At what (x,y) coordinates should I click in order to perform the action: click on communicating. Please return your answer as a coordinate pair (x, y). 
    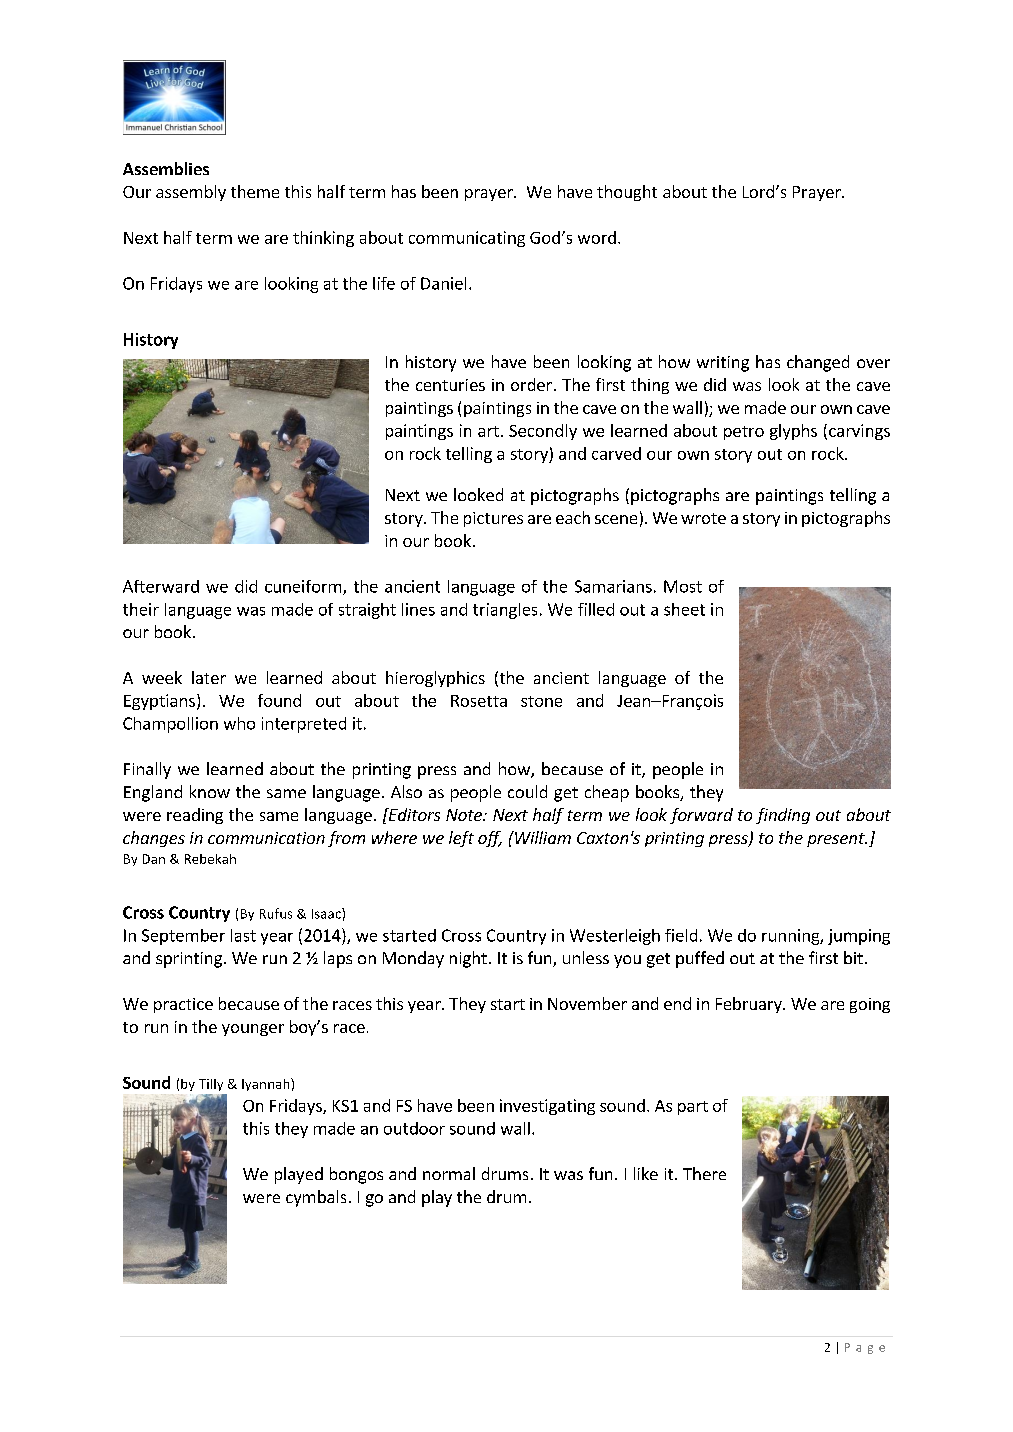
    Looking at the image, I should click on (467, 239).
